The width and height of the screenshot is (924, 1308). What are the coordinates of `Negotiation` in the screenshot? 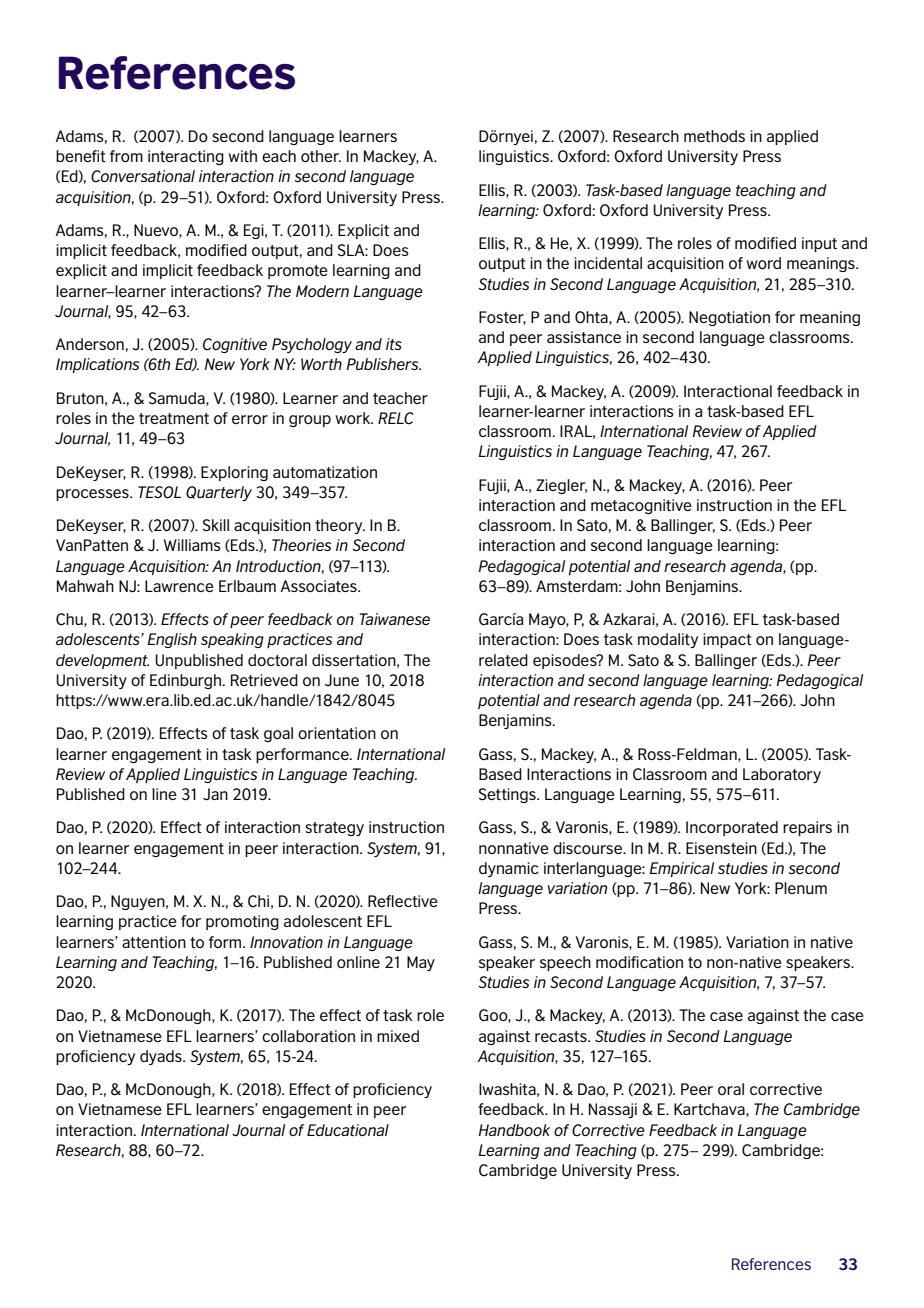 It's located at (729, 318).
